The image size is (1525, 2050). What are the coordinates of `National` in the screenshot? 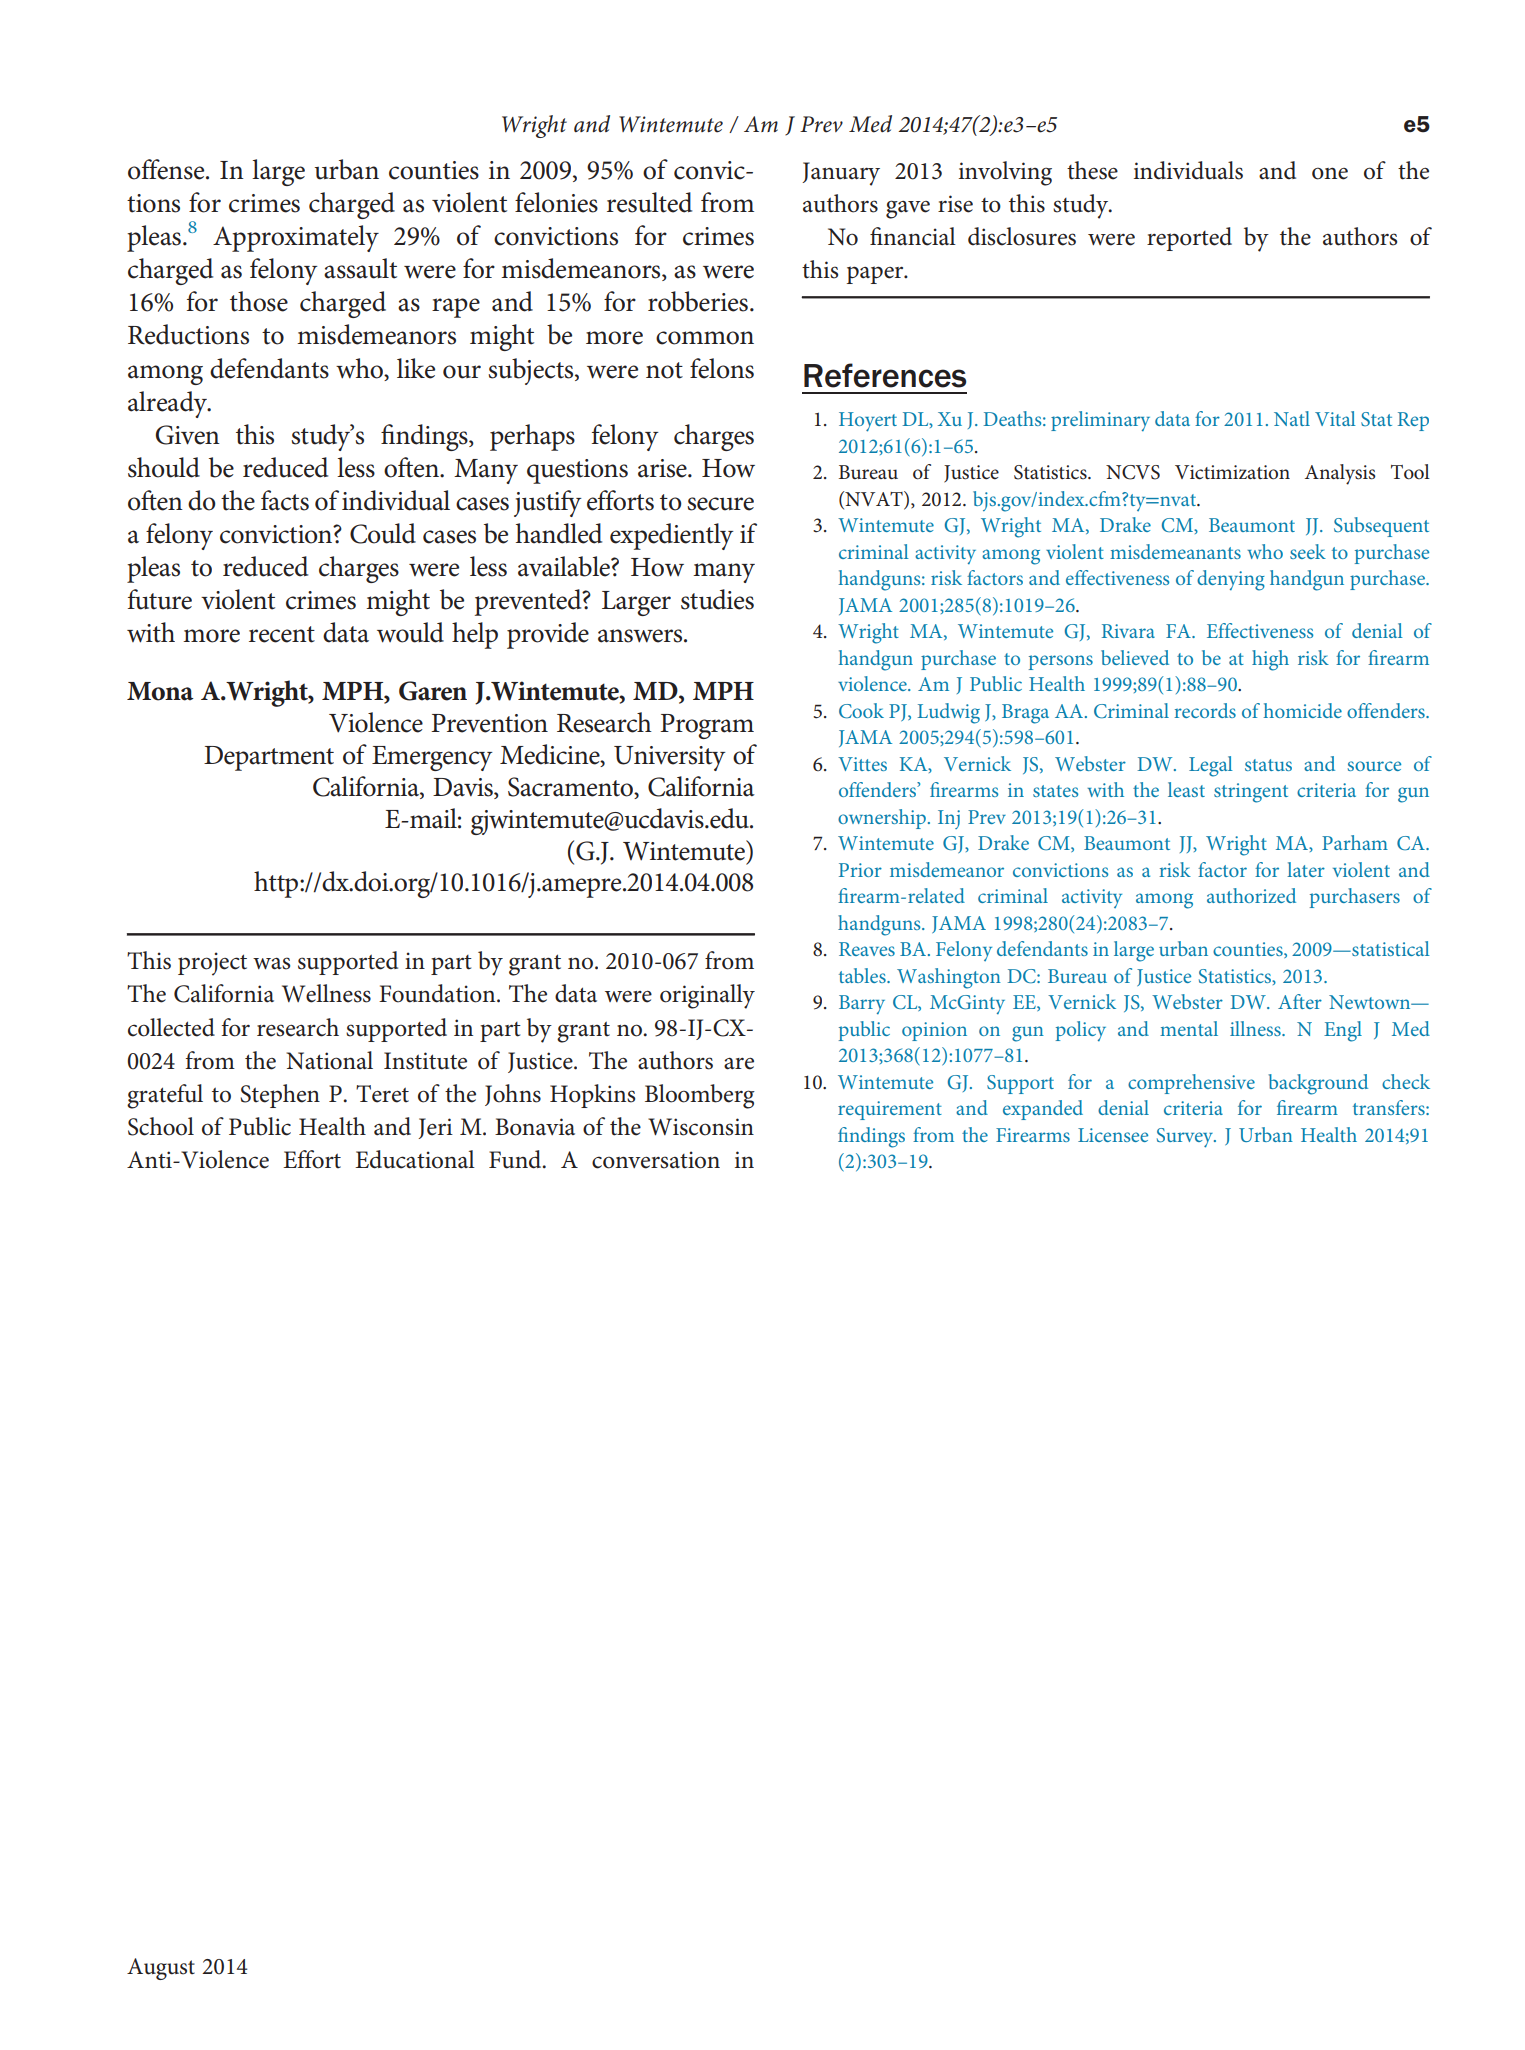 It's located at (329, 1060).
